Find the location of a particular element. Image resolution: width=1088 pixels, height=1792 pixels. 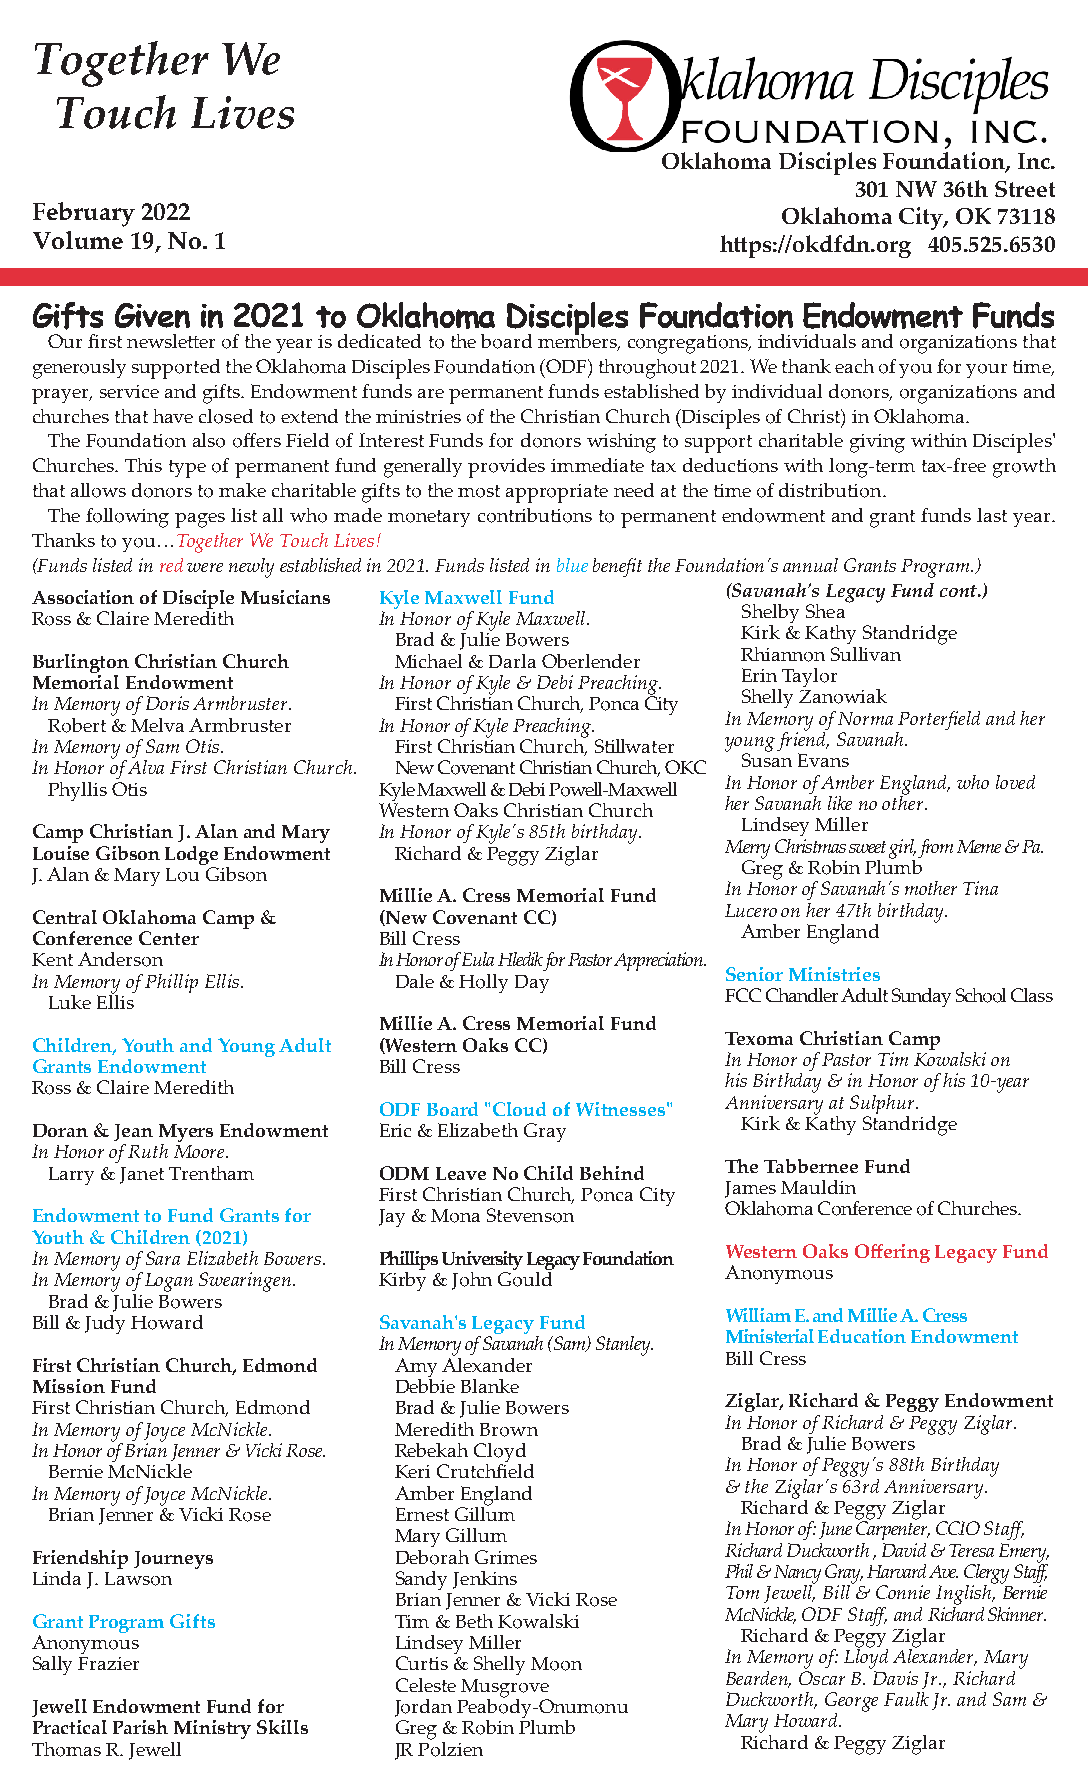

Sunday is located at coordinates (921, 997).
